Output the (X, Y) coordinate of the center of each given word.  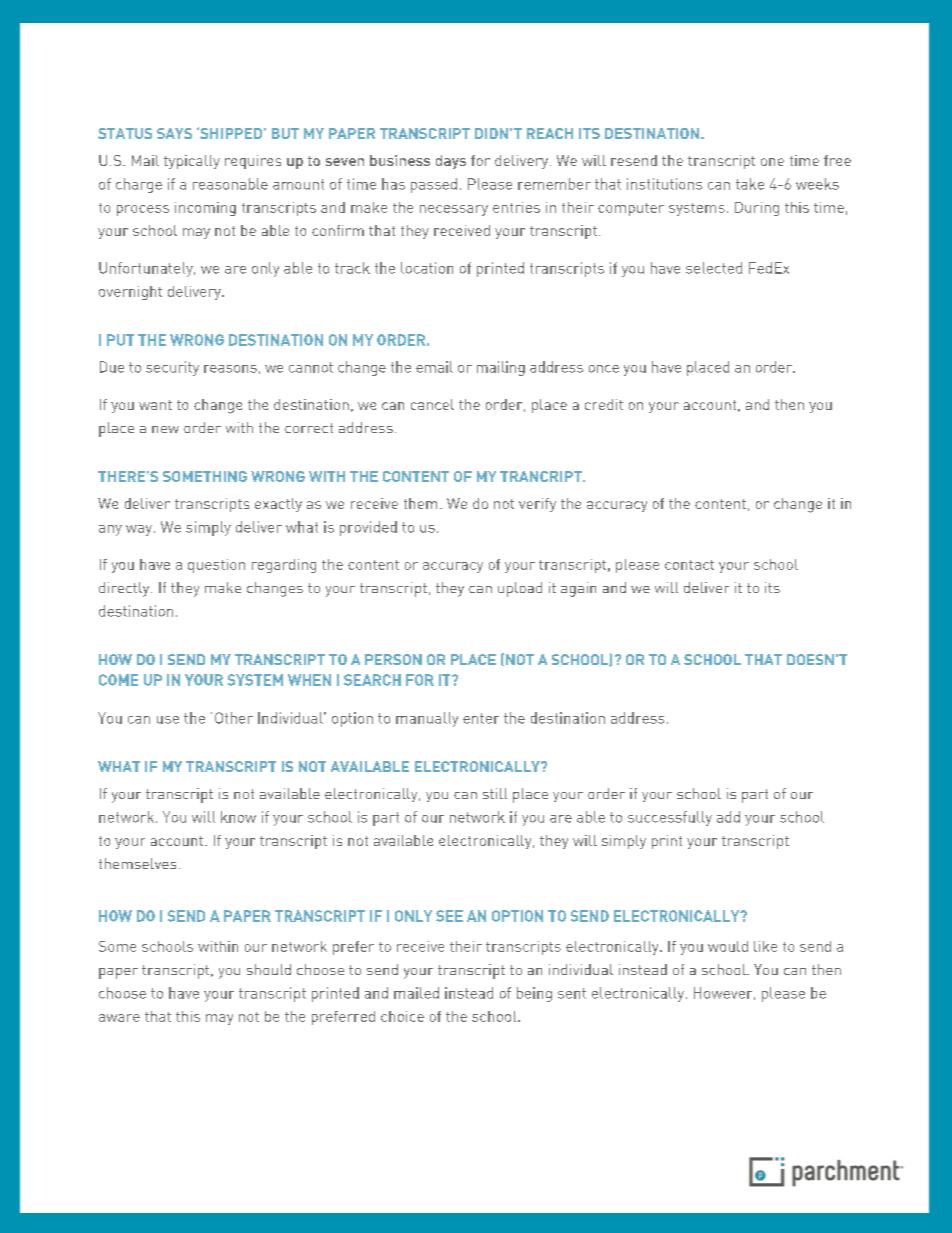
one (772, 162)
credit (604, 404)
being (534, 994)
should (269, 969)
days (451, 162)
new (165, 429)
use (168, 720)
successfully (670, 818)
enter (481, 718)
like (765, 946)
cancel (432, 404)
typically (192, 162)
